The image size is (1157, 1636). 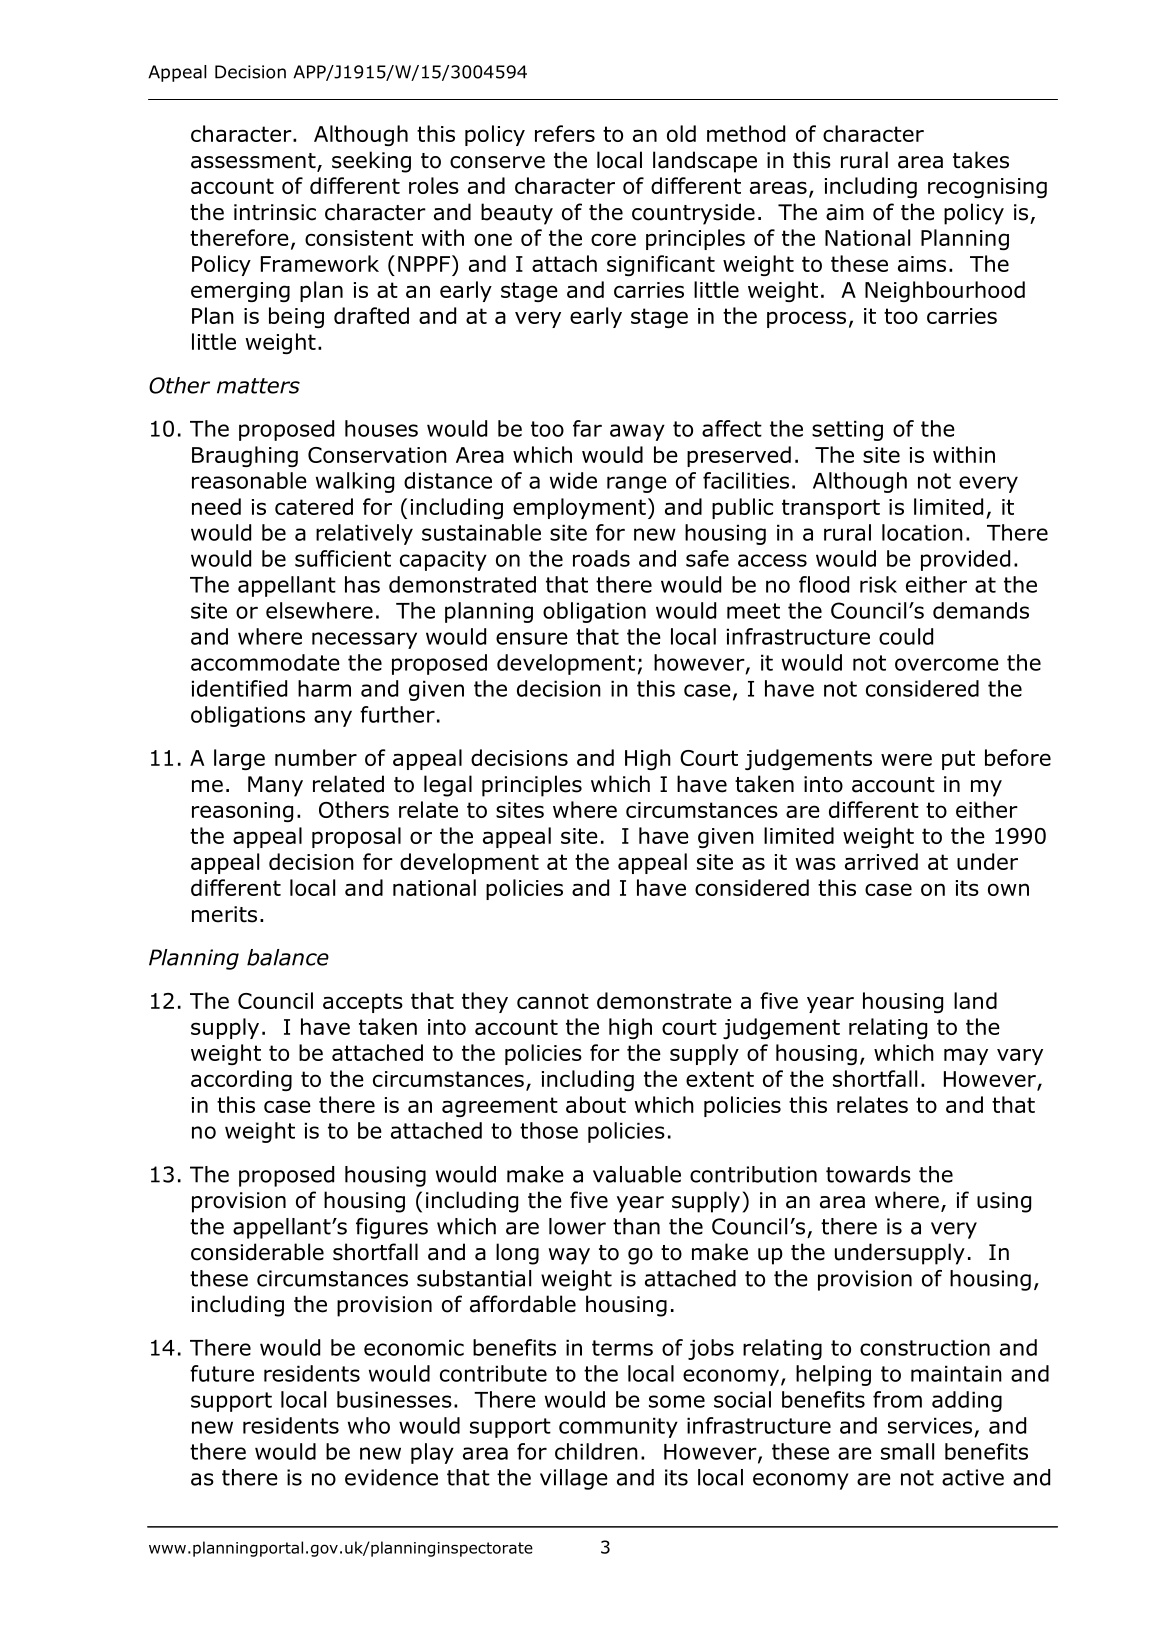 I want to click on Many, so click(x=275, y=786).
